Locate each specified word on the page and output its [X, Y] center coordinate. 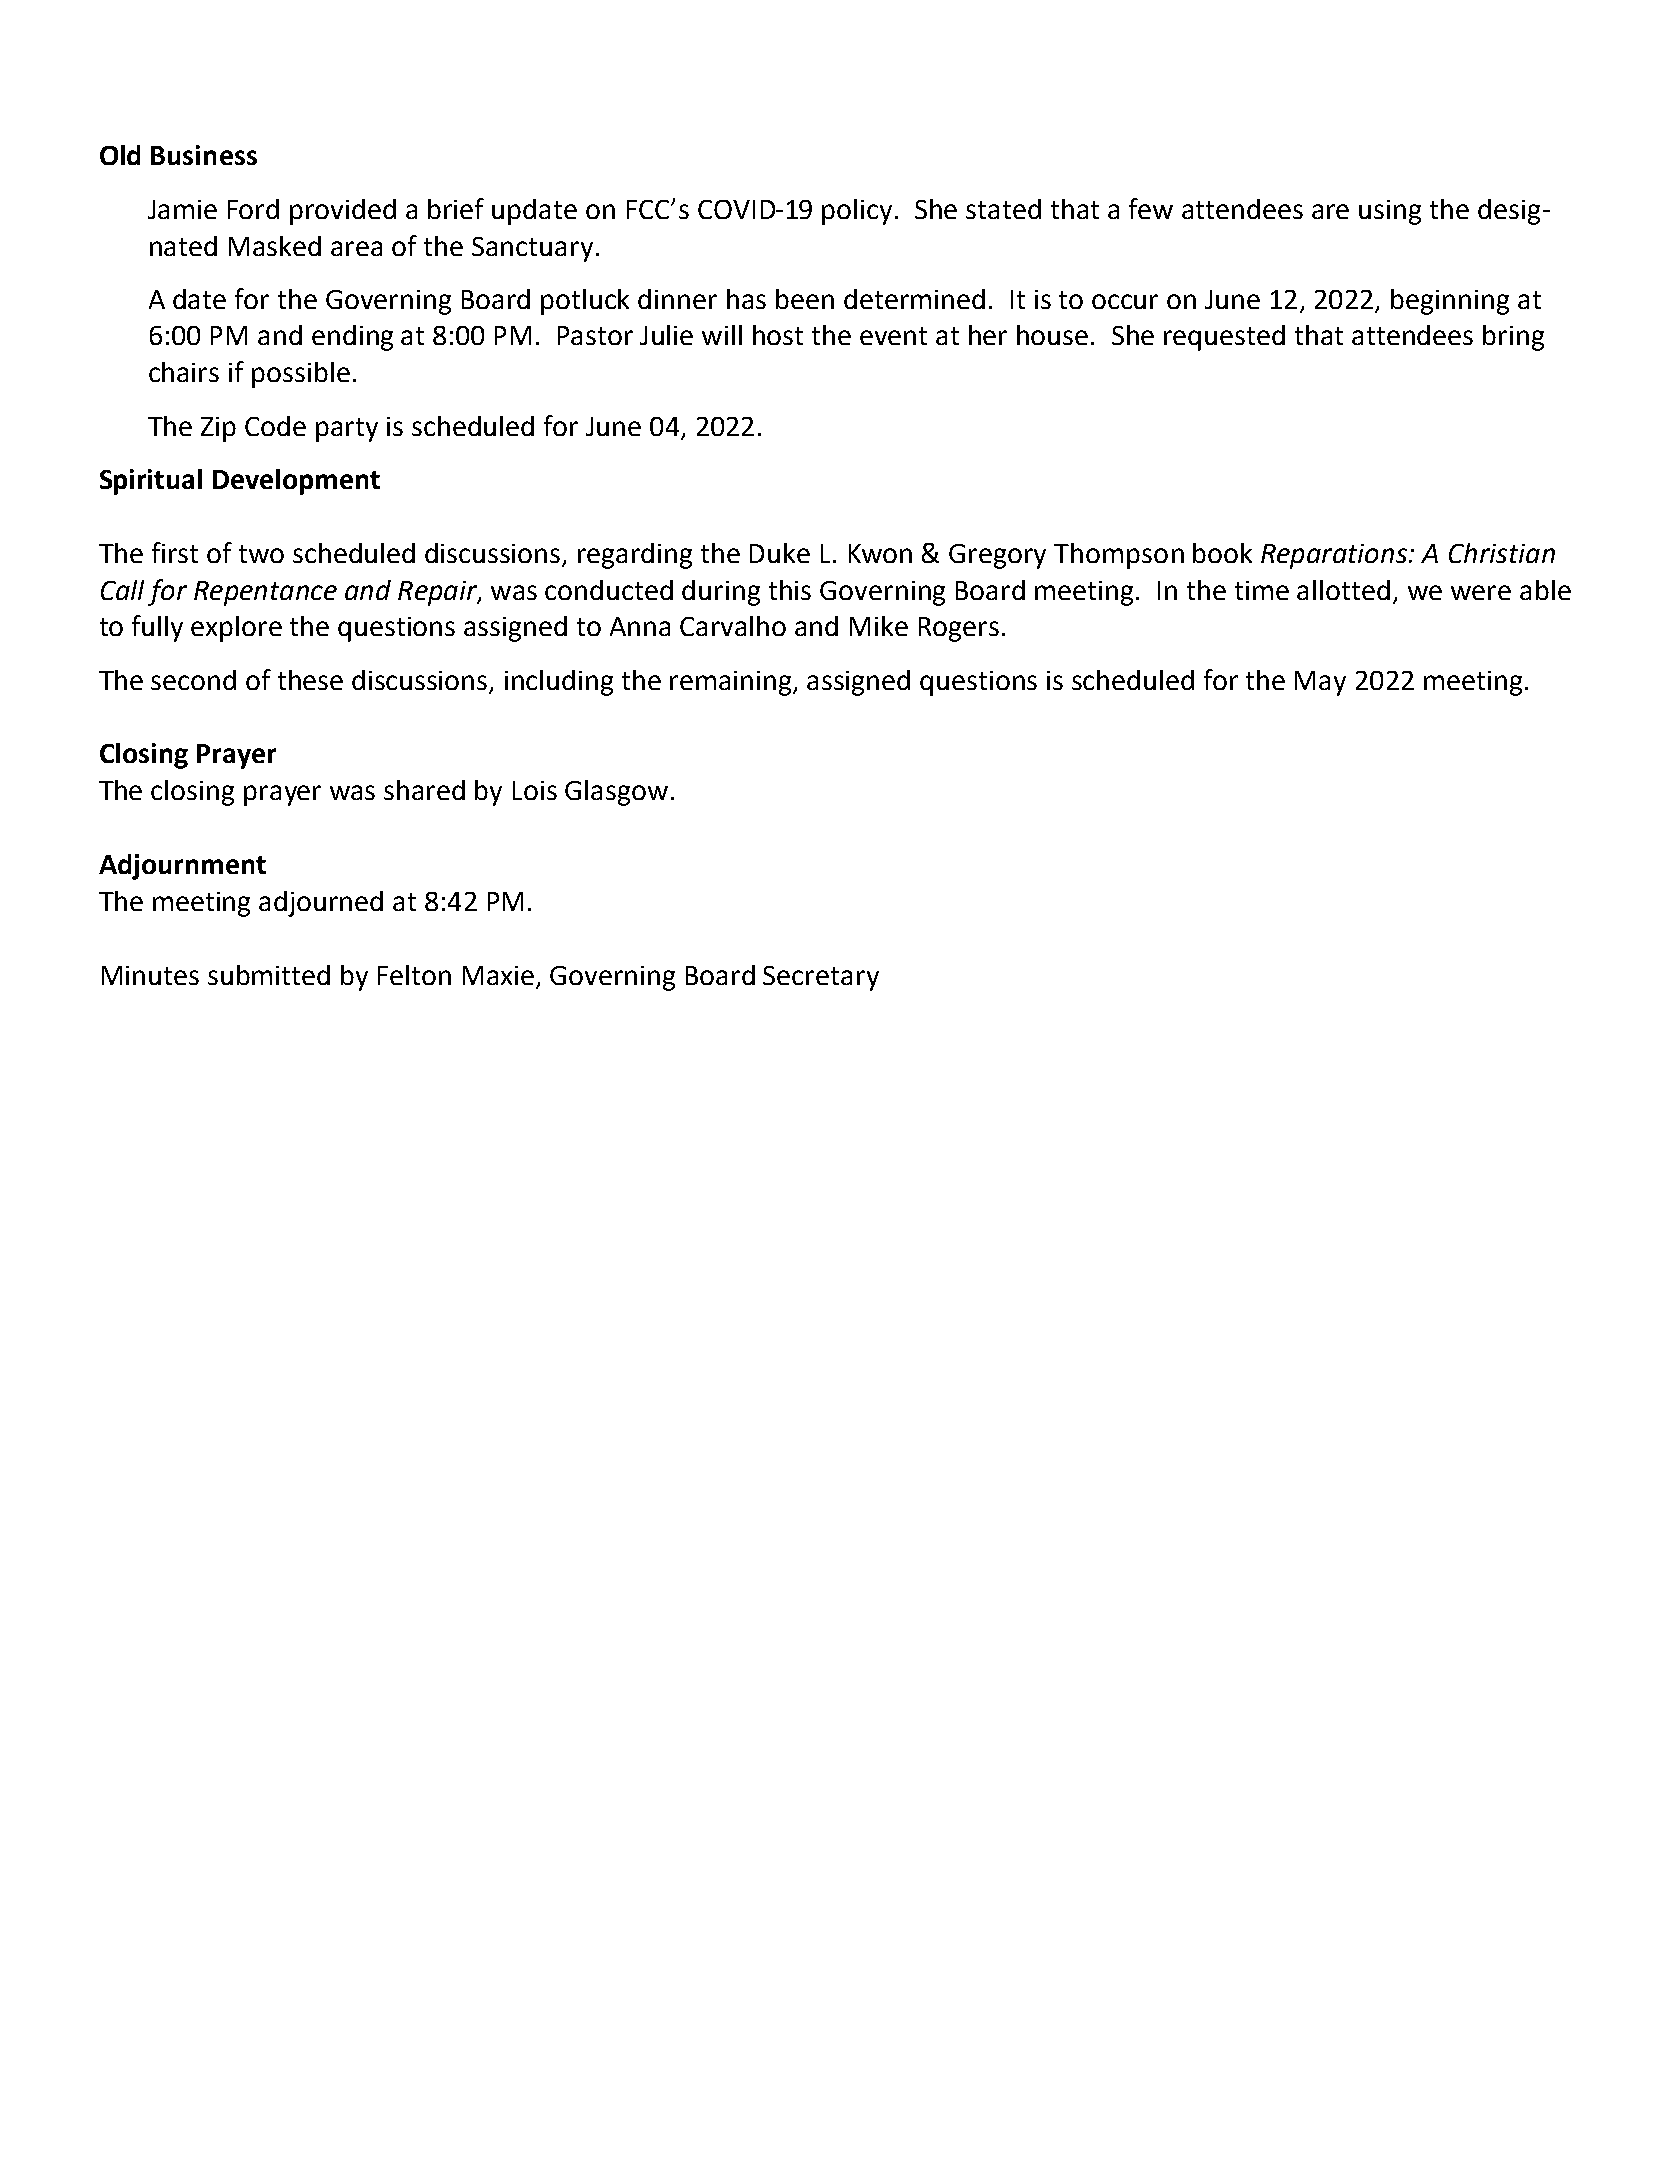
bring [1513, 338]
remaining [732, 683]
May [1320, 683]
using [1390, 212]
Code [275, 426]
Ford [253, 209]
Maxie [498, 975]
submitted [269, 975]
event [893, 336]
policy [859, 212]
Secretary [821, 978]
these [310, 680]
